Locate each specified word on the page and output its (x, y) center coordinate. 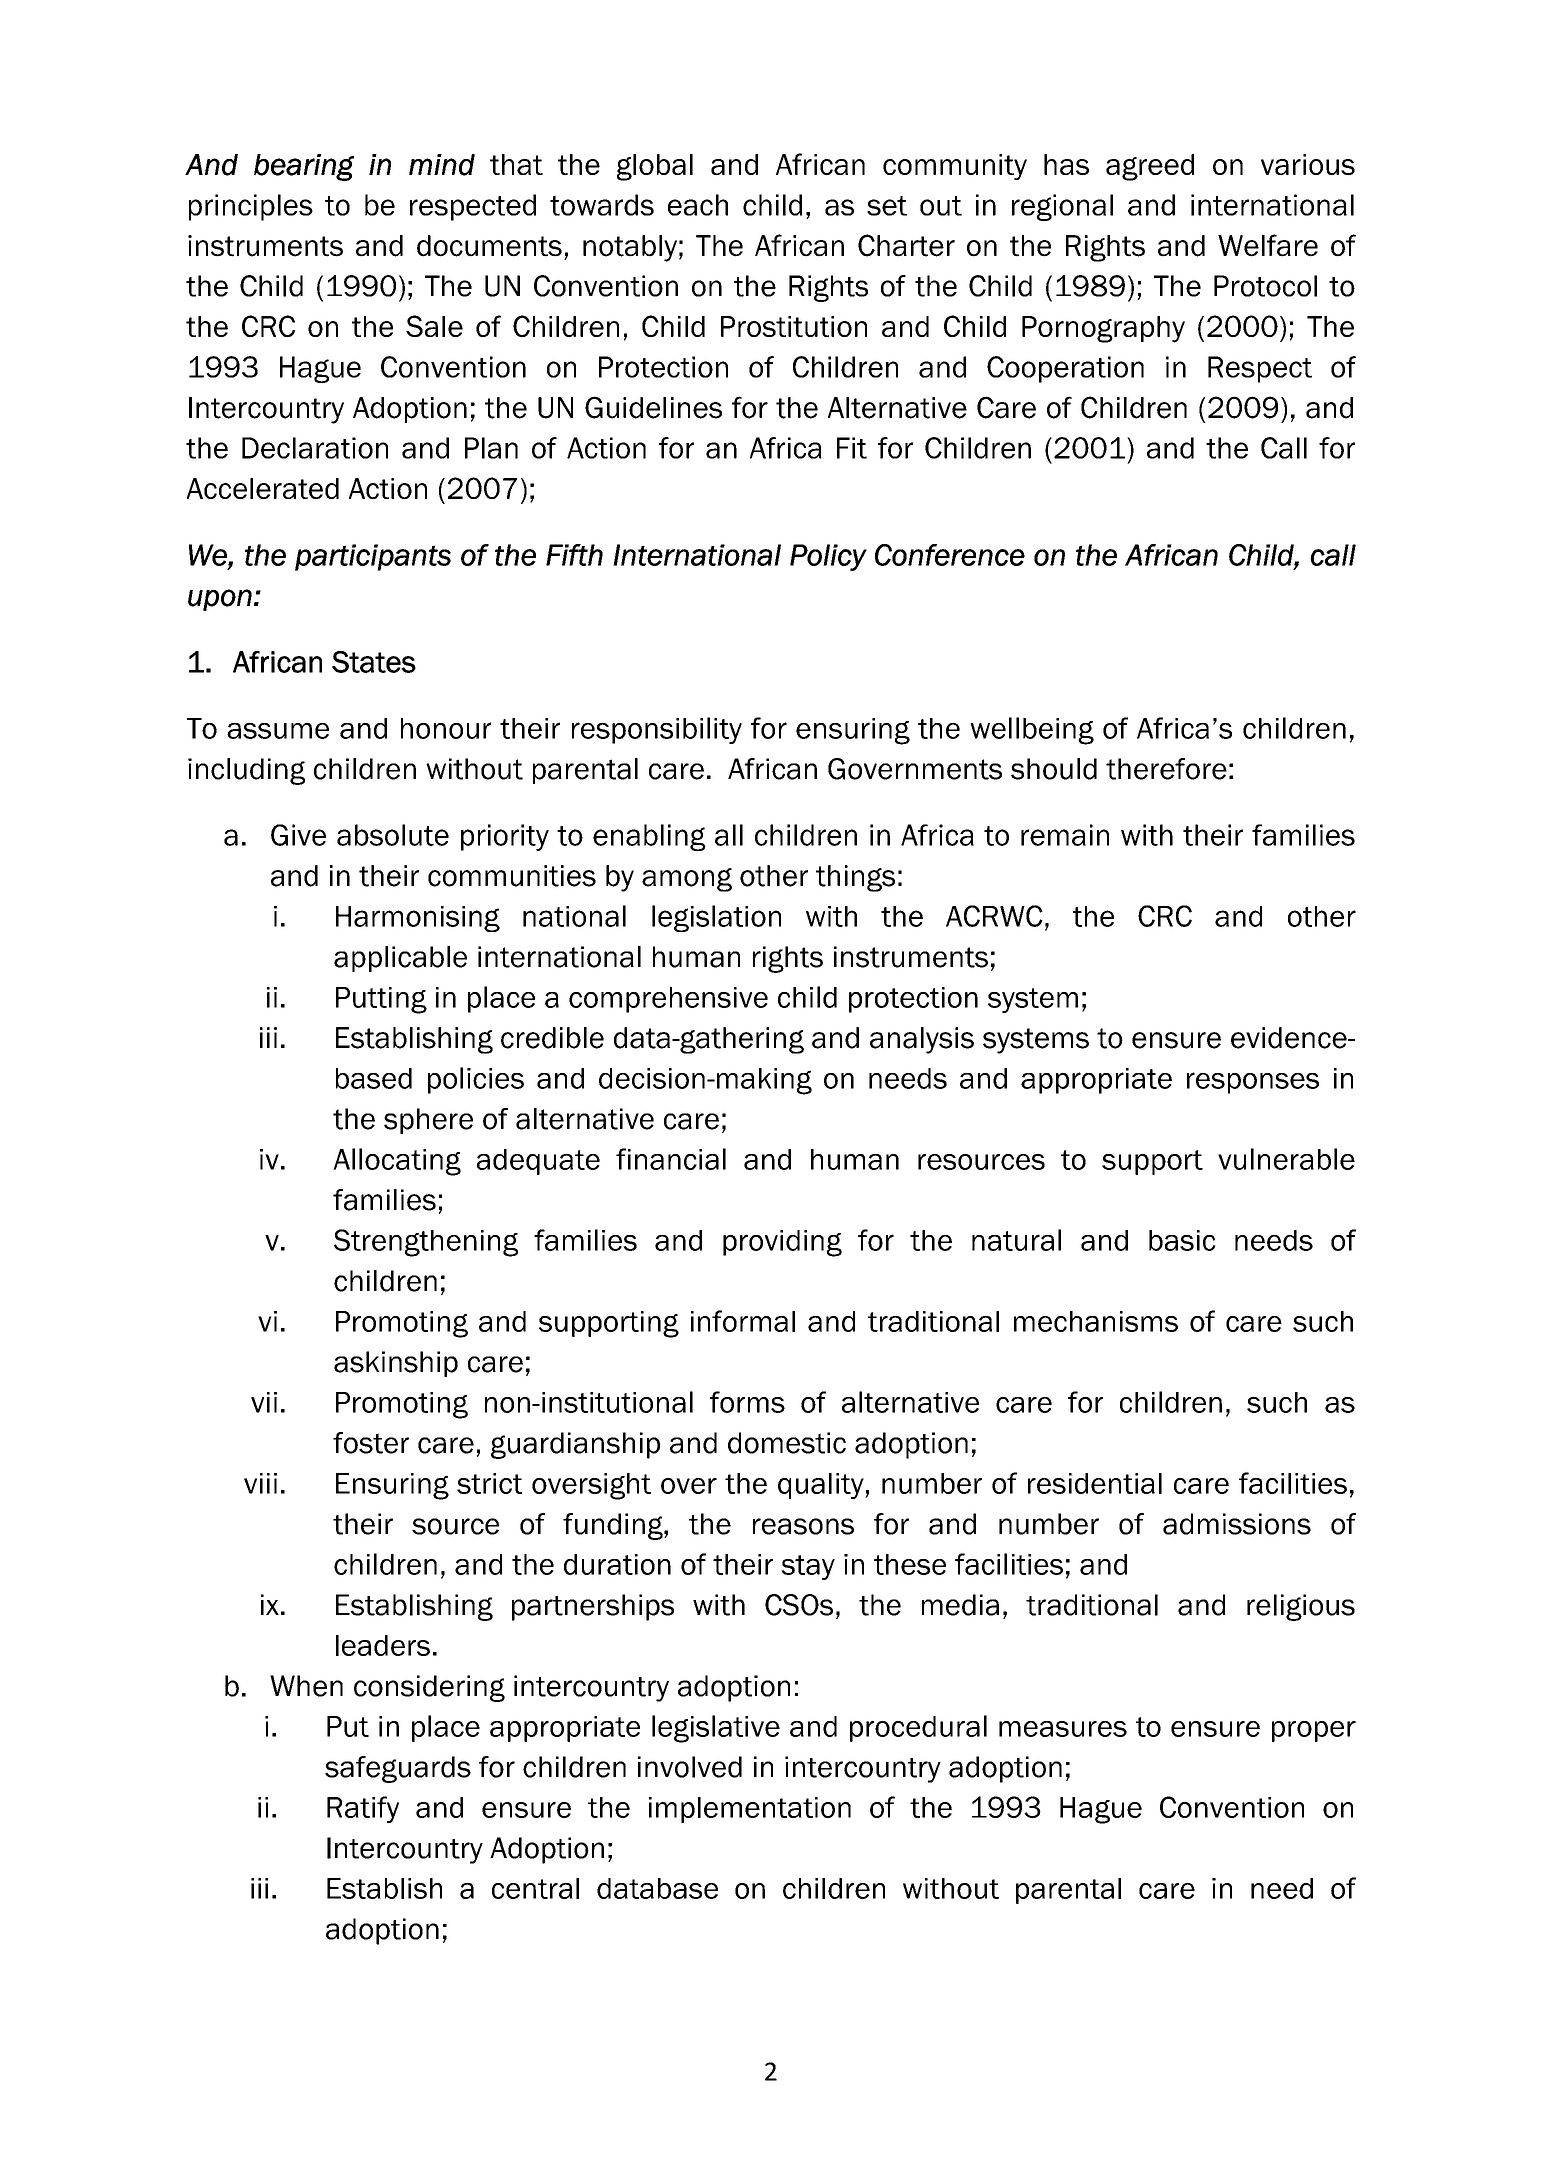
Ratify (363, 1809)
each (698, 205)
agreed (1150, 167)
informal (743, 1321)
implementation (750, 1810)
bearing (304, 167)
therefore (1166, 769)
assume (278, 731)
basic (1182, 1240)
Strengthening (426, 1243)
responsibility (657, 730)
